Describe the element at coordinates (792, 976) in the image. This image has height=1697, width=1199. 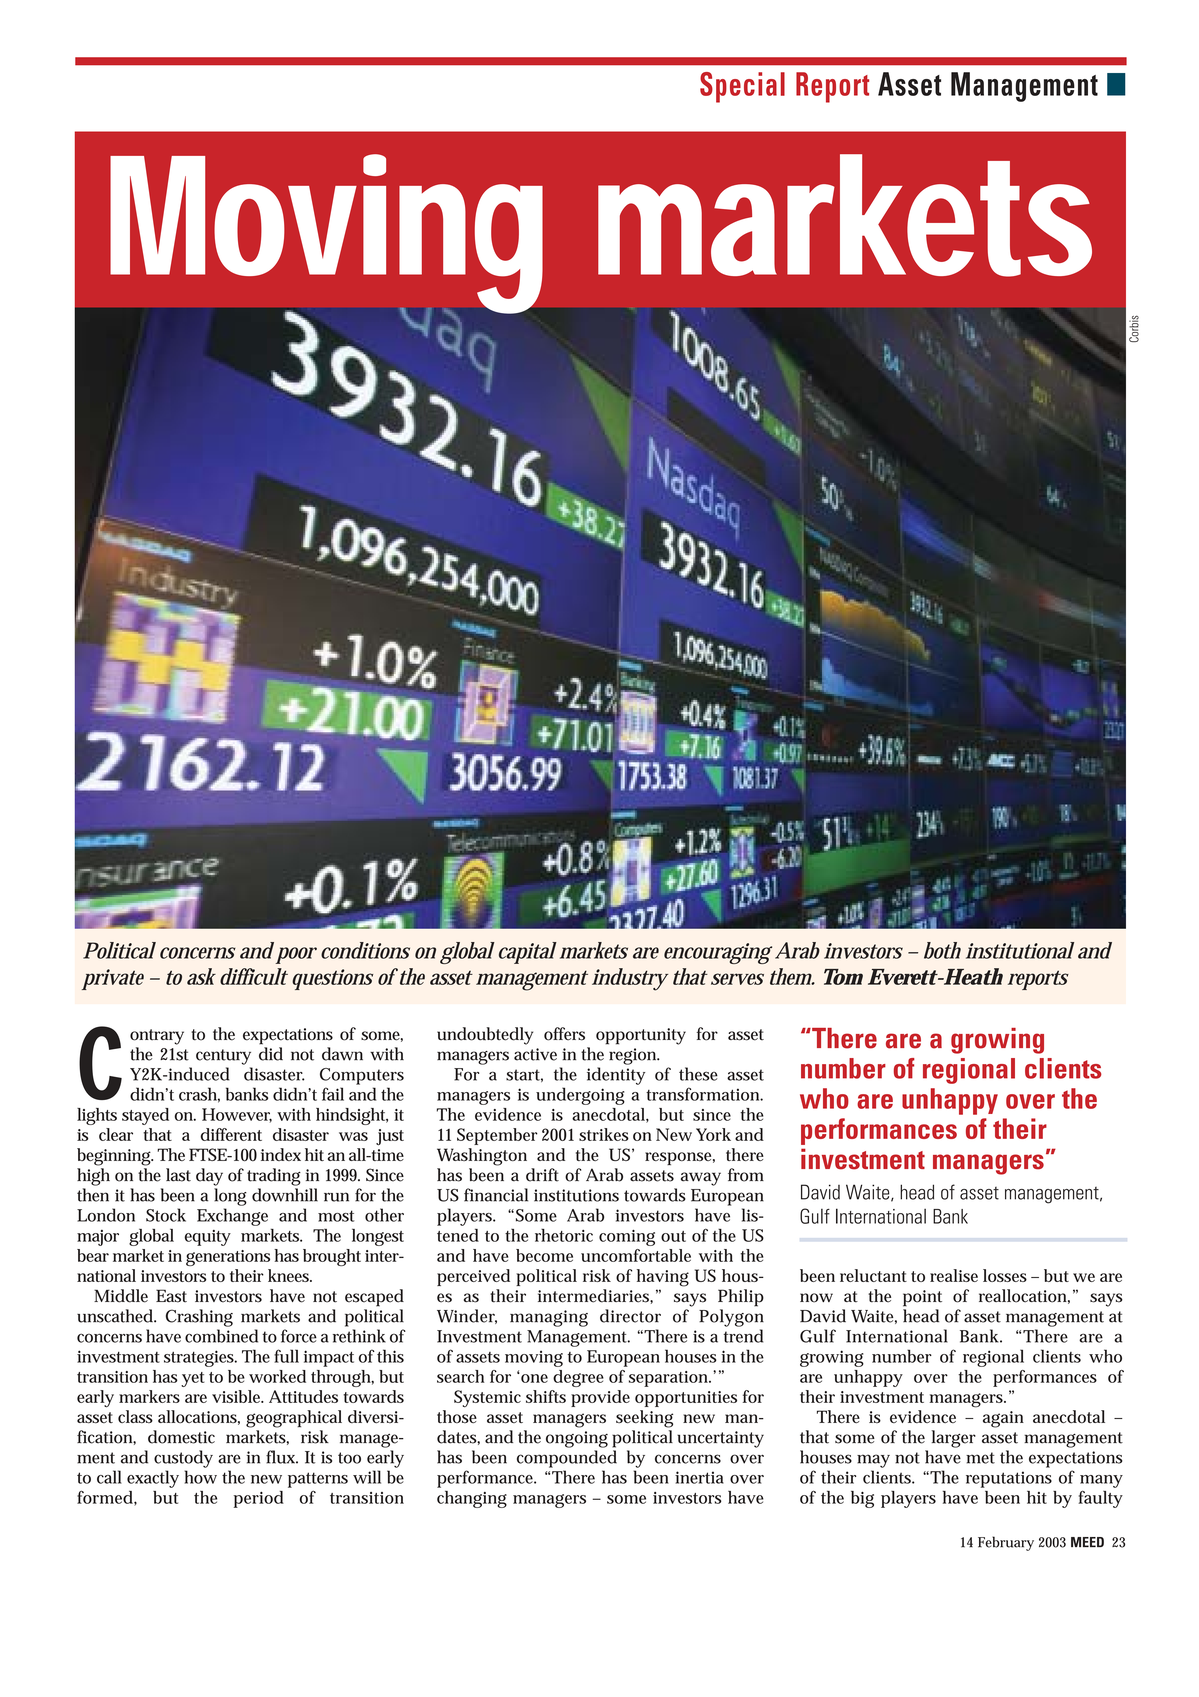
I see `them` at that location.
